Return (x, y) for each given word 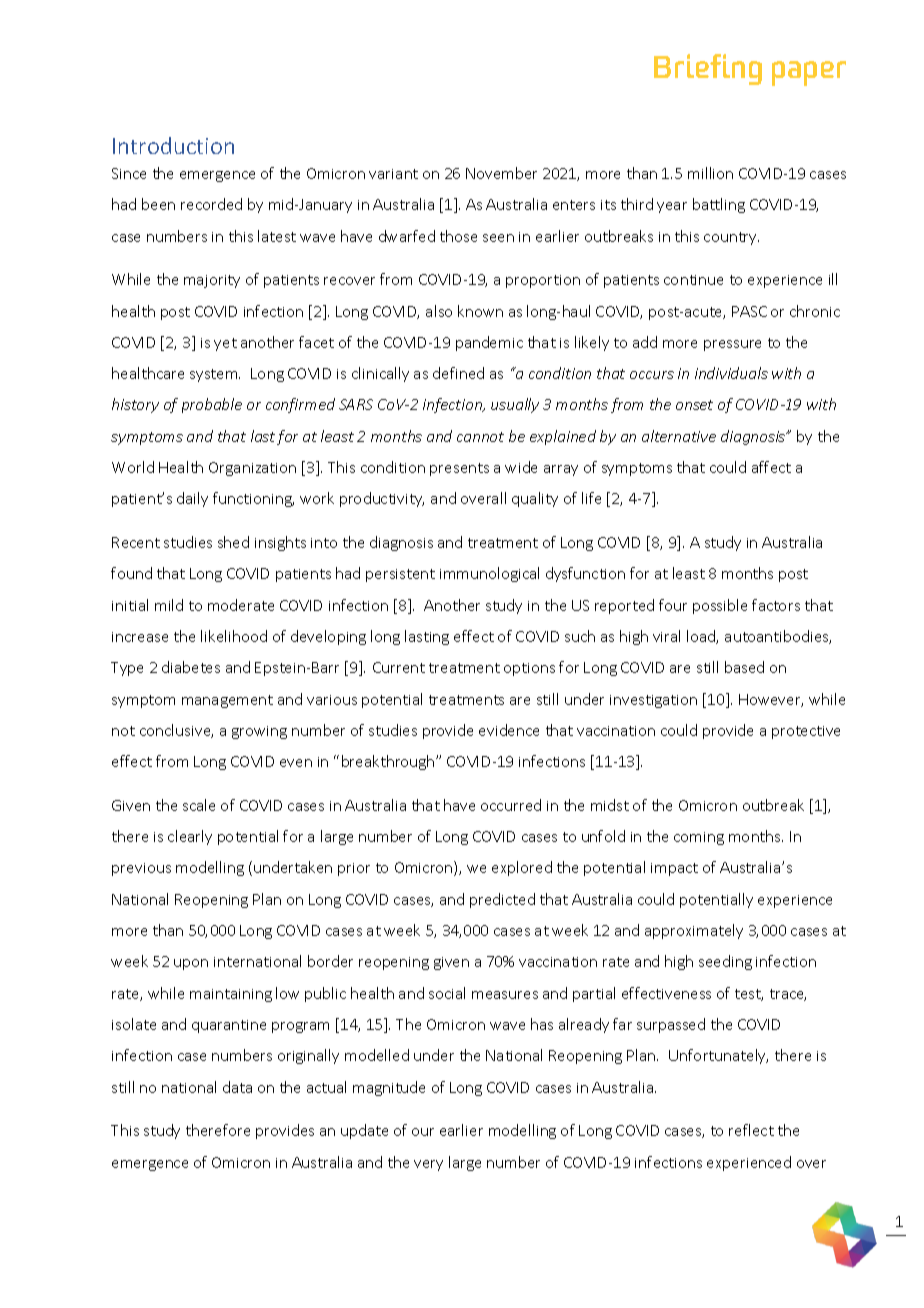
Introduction (173, 145)
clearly (190, 837)
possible (720, 606)
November (501, 173)
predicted (502, 900)
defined (458, 373)
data (237, 1087)
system (215, 375)
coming (699, 838)
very (428, 1165)
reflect (751, 1130)
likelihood (234, 636)
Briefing (708, 69)
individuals (731, 373)
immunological (489, 574)
